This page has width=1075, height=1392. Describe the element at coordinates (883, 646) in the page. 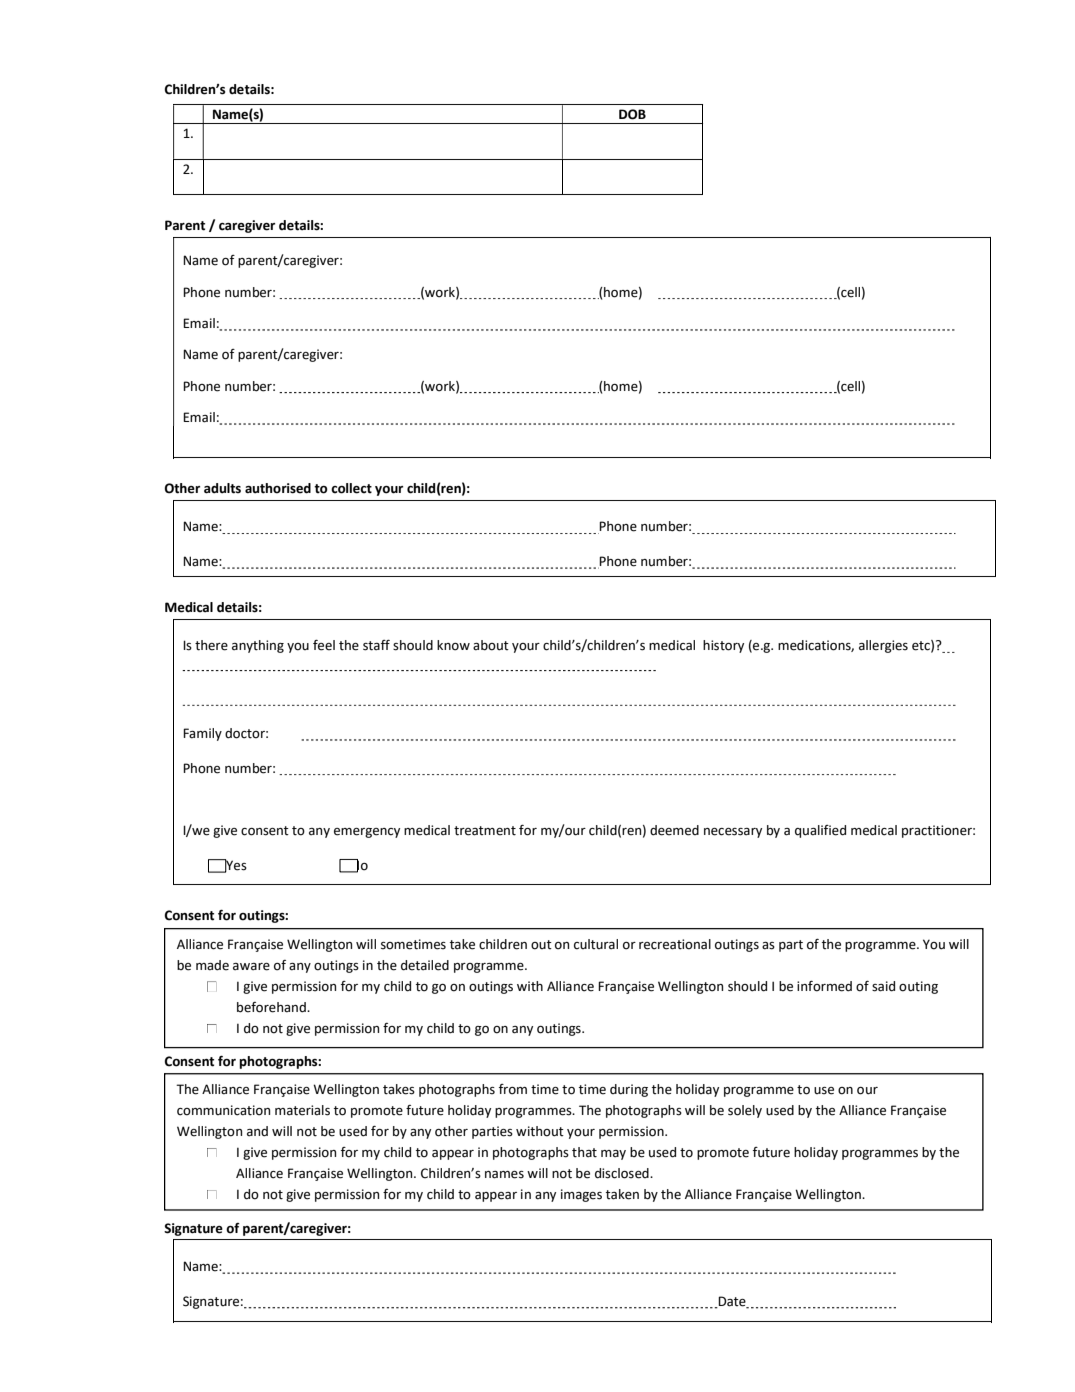

I see `allergies` at that location.
